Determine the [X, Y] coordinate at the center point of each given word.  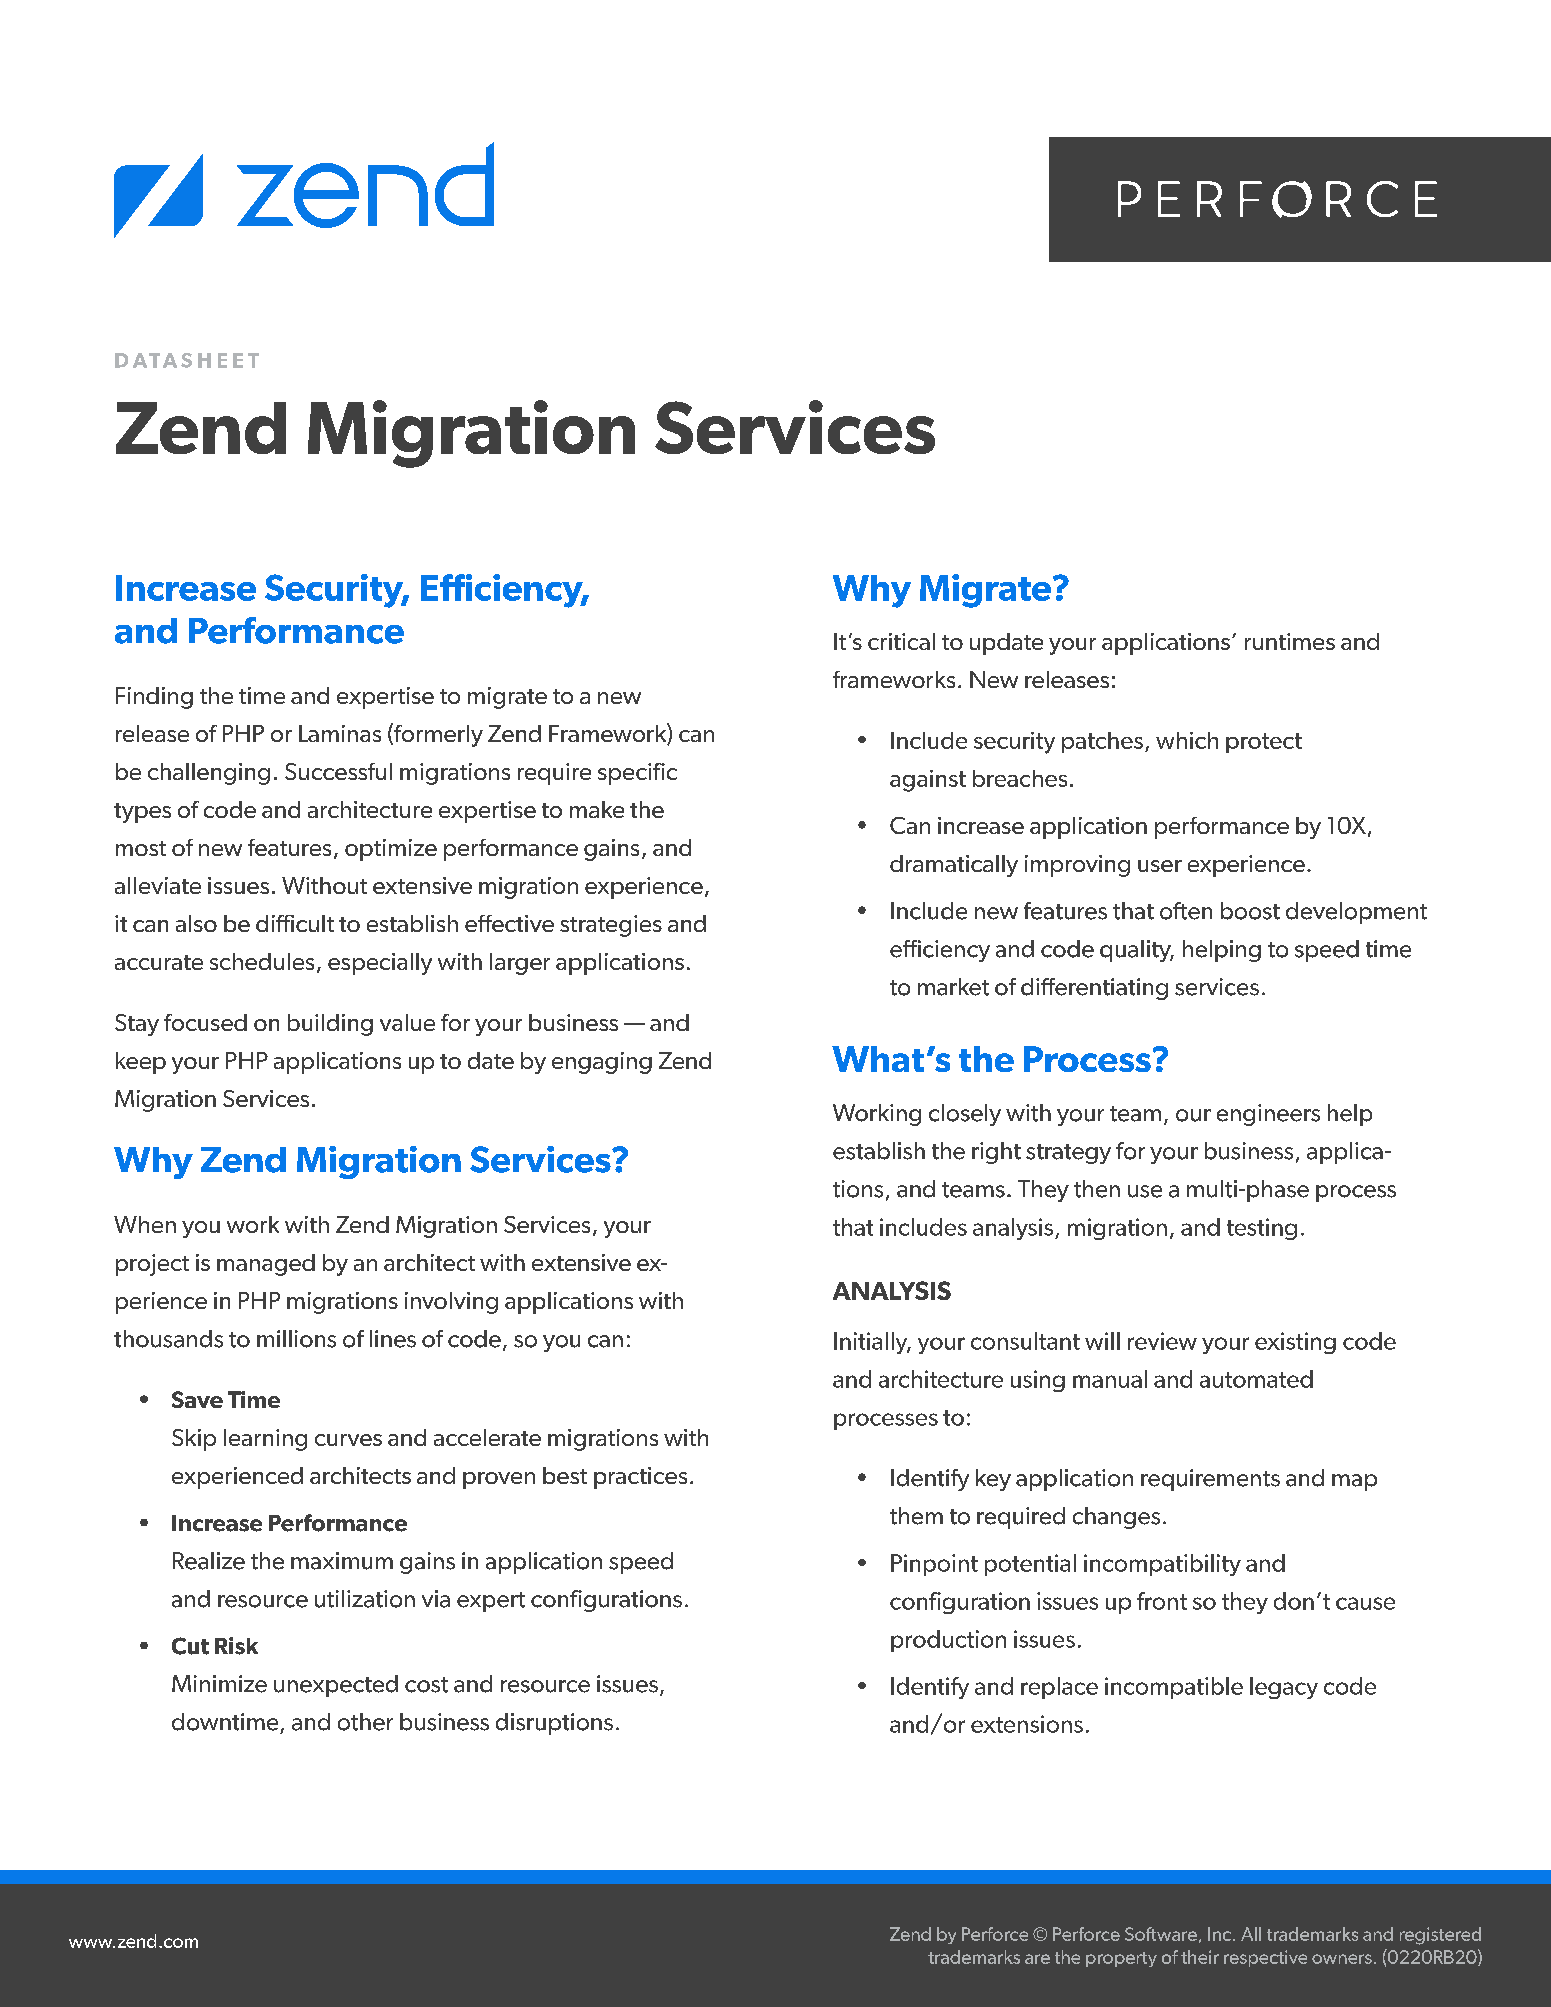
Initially [872, 1343]
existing [1295, 1343]
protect [1264, 743]
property [1121, 1959]
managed [266, 1265]
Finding [154, 698]
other [365, 1722]
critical [901, 641]
